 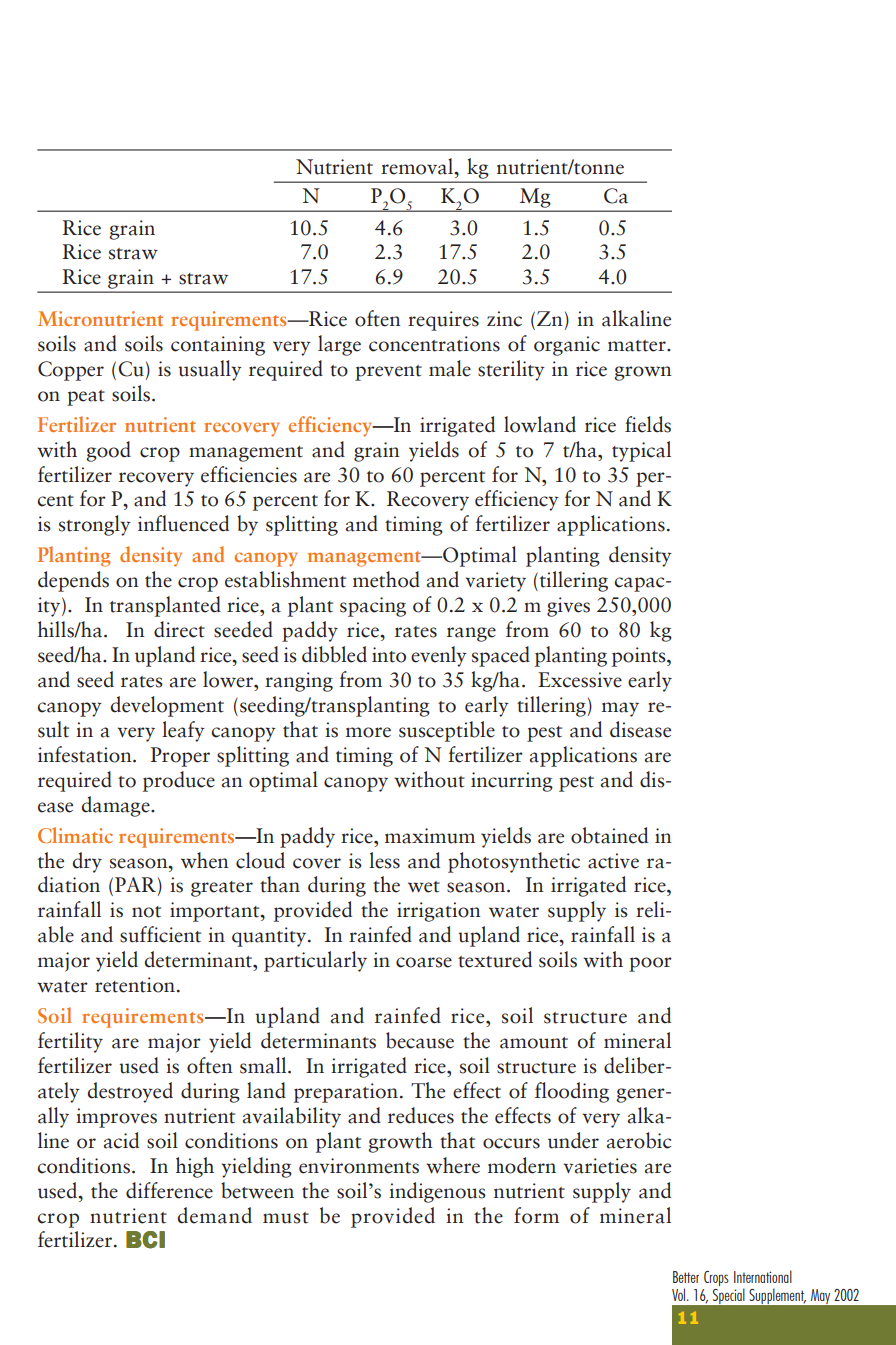 I want to click on coarse, so click(x=424, y=962).
